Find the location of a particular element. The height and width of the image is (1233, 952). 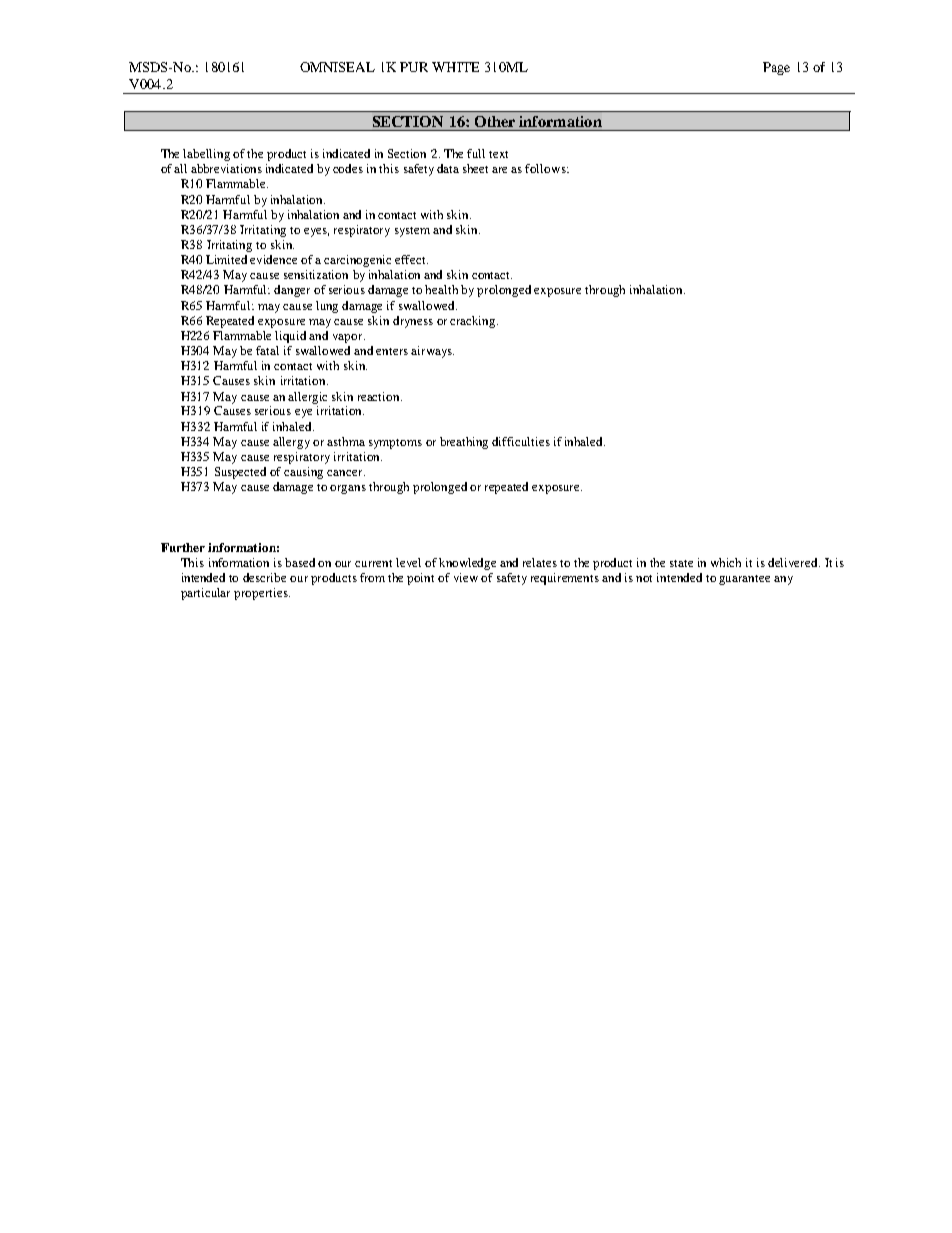

breathing is located at coordinates (464, 443).
